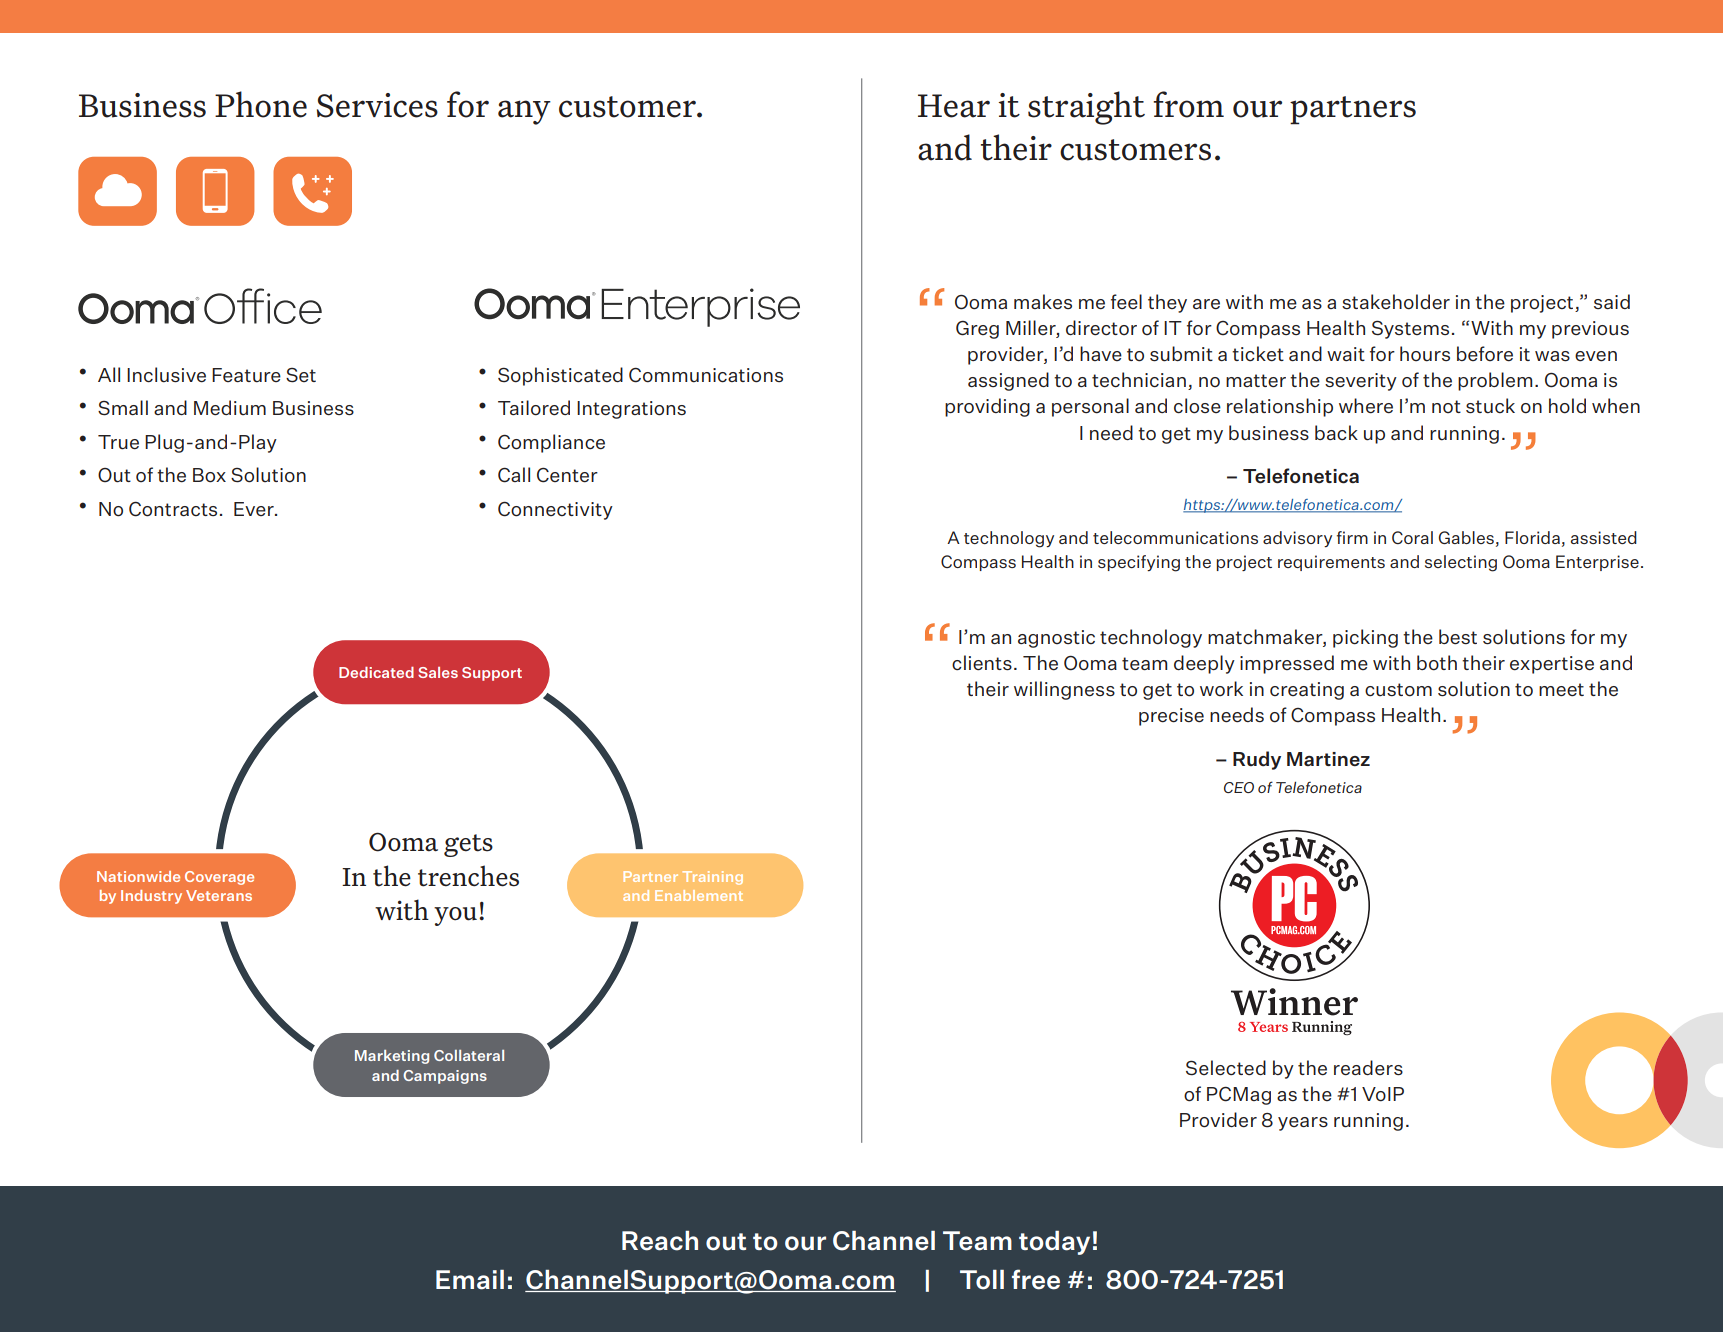 This page has width=1723, height=1332. What do you see at coordinates (1303, 1124) in the page?
I see `years` at bounding box center [1303, 1124].
